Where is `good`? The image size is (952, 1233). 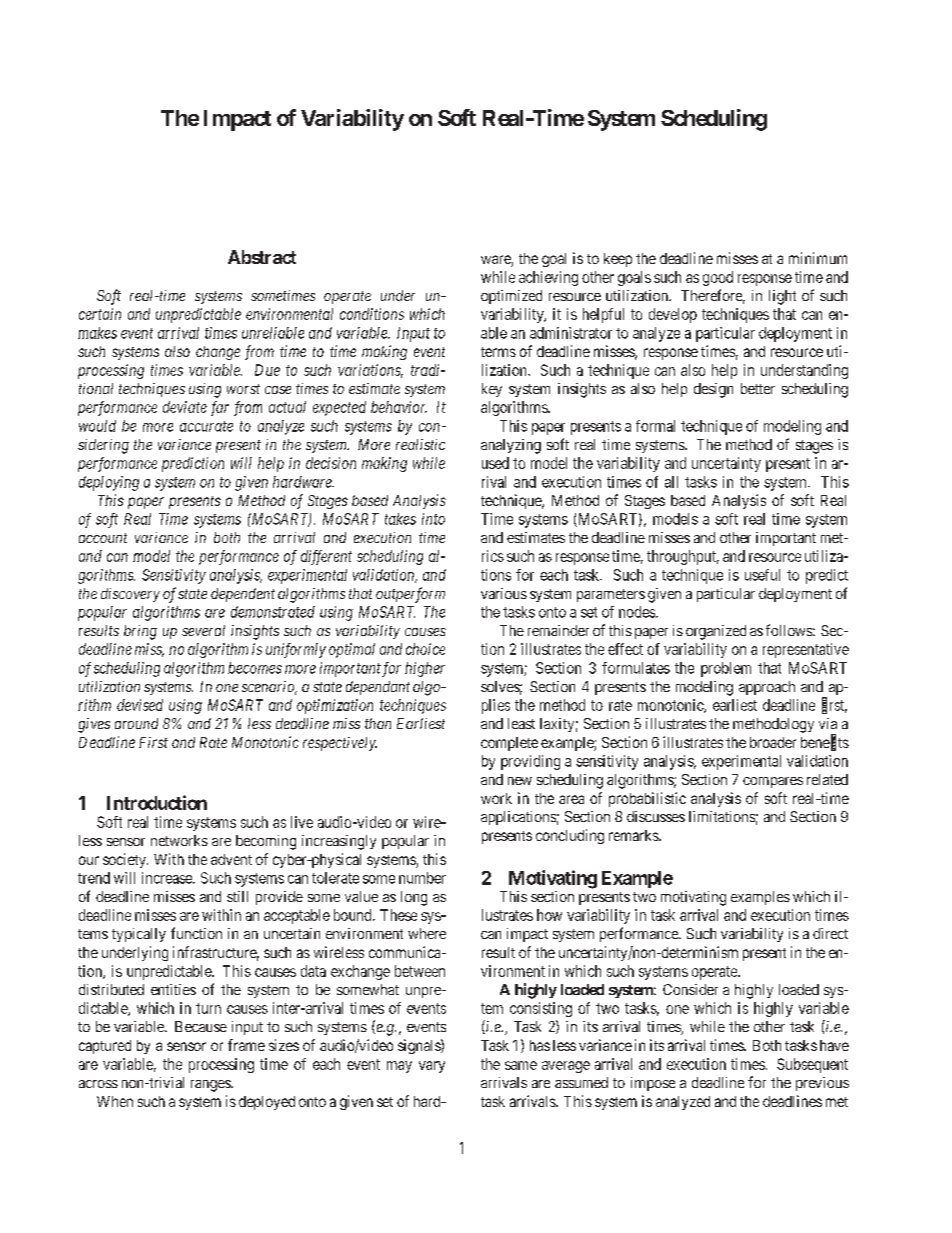 good is located at coordinates (718, 278).
